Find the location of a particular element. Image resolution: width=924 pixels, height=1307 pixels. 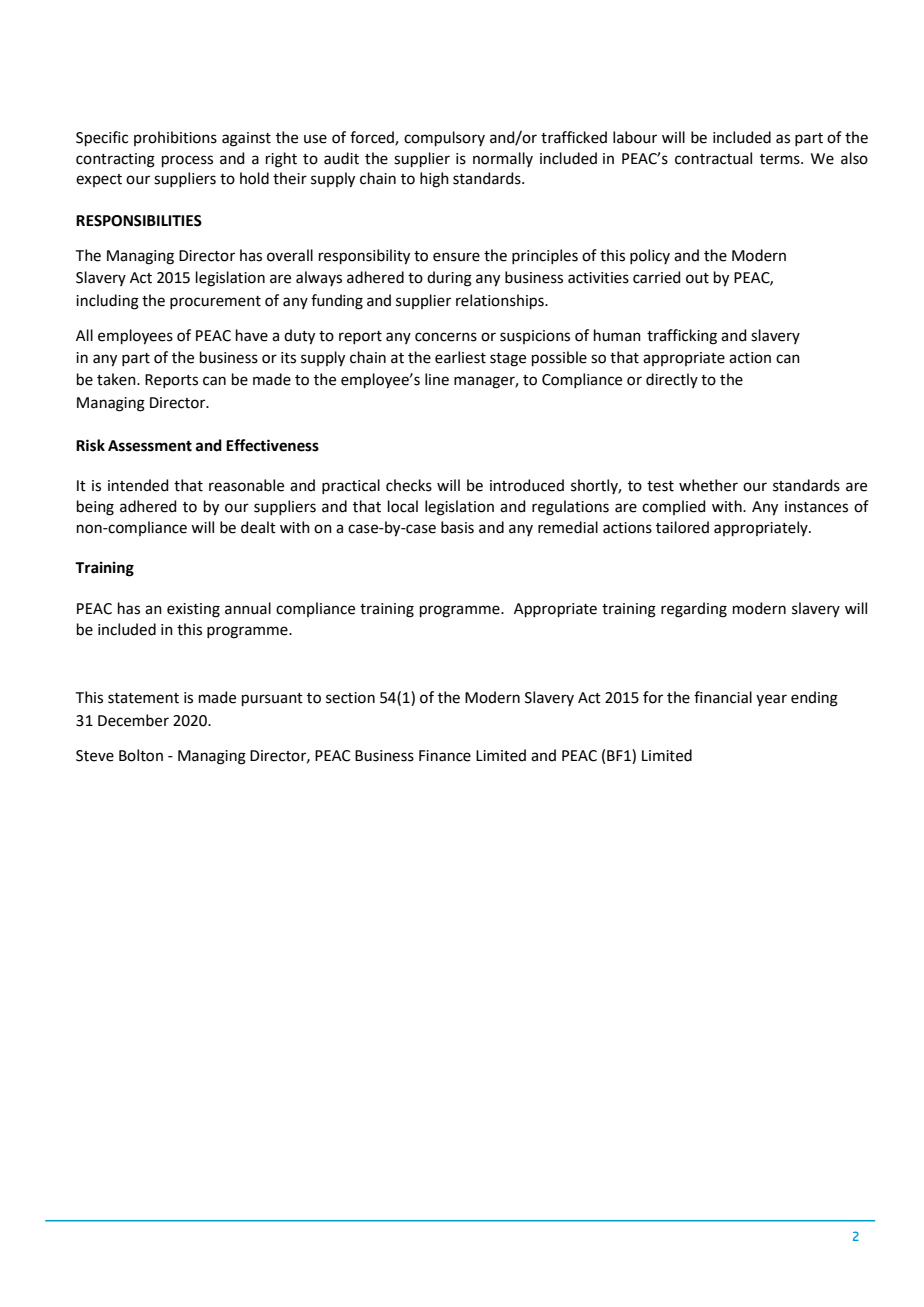

terms is located at coordinates (781, 159).
